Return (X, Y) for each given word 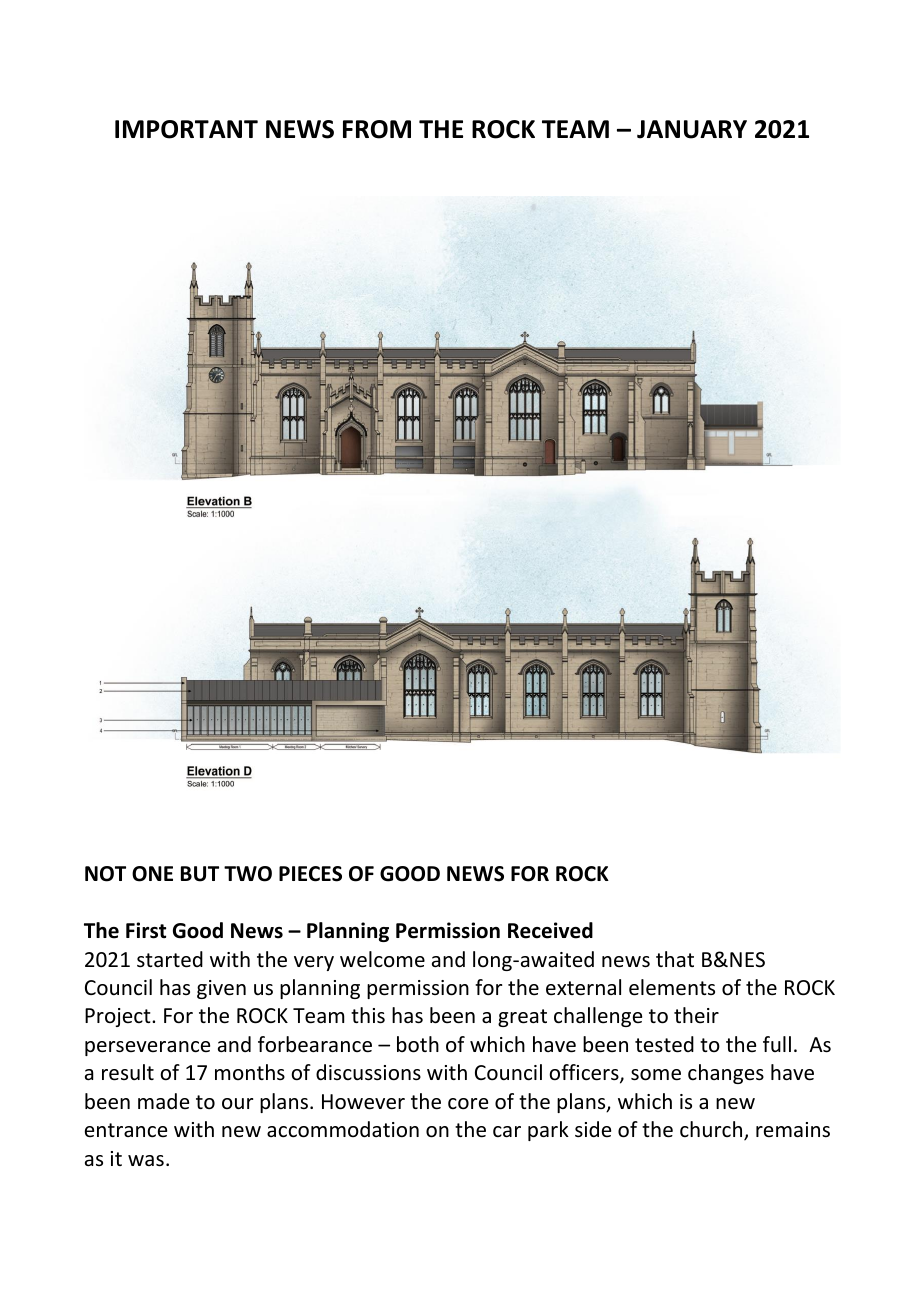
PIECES (310, 874)
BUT (200, 874)
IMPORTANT (186, 129)
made (163, 1101)
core (468, 1104)
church (712, 1130)
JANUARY (692, 129)
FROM (377, 129)
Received (550, 930)
